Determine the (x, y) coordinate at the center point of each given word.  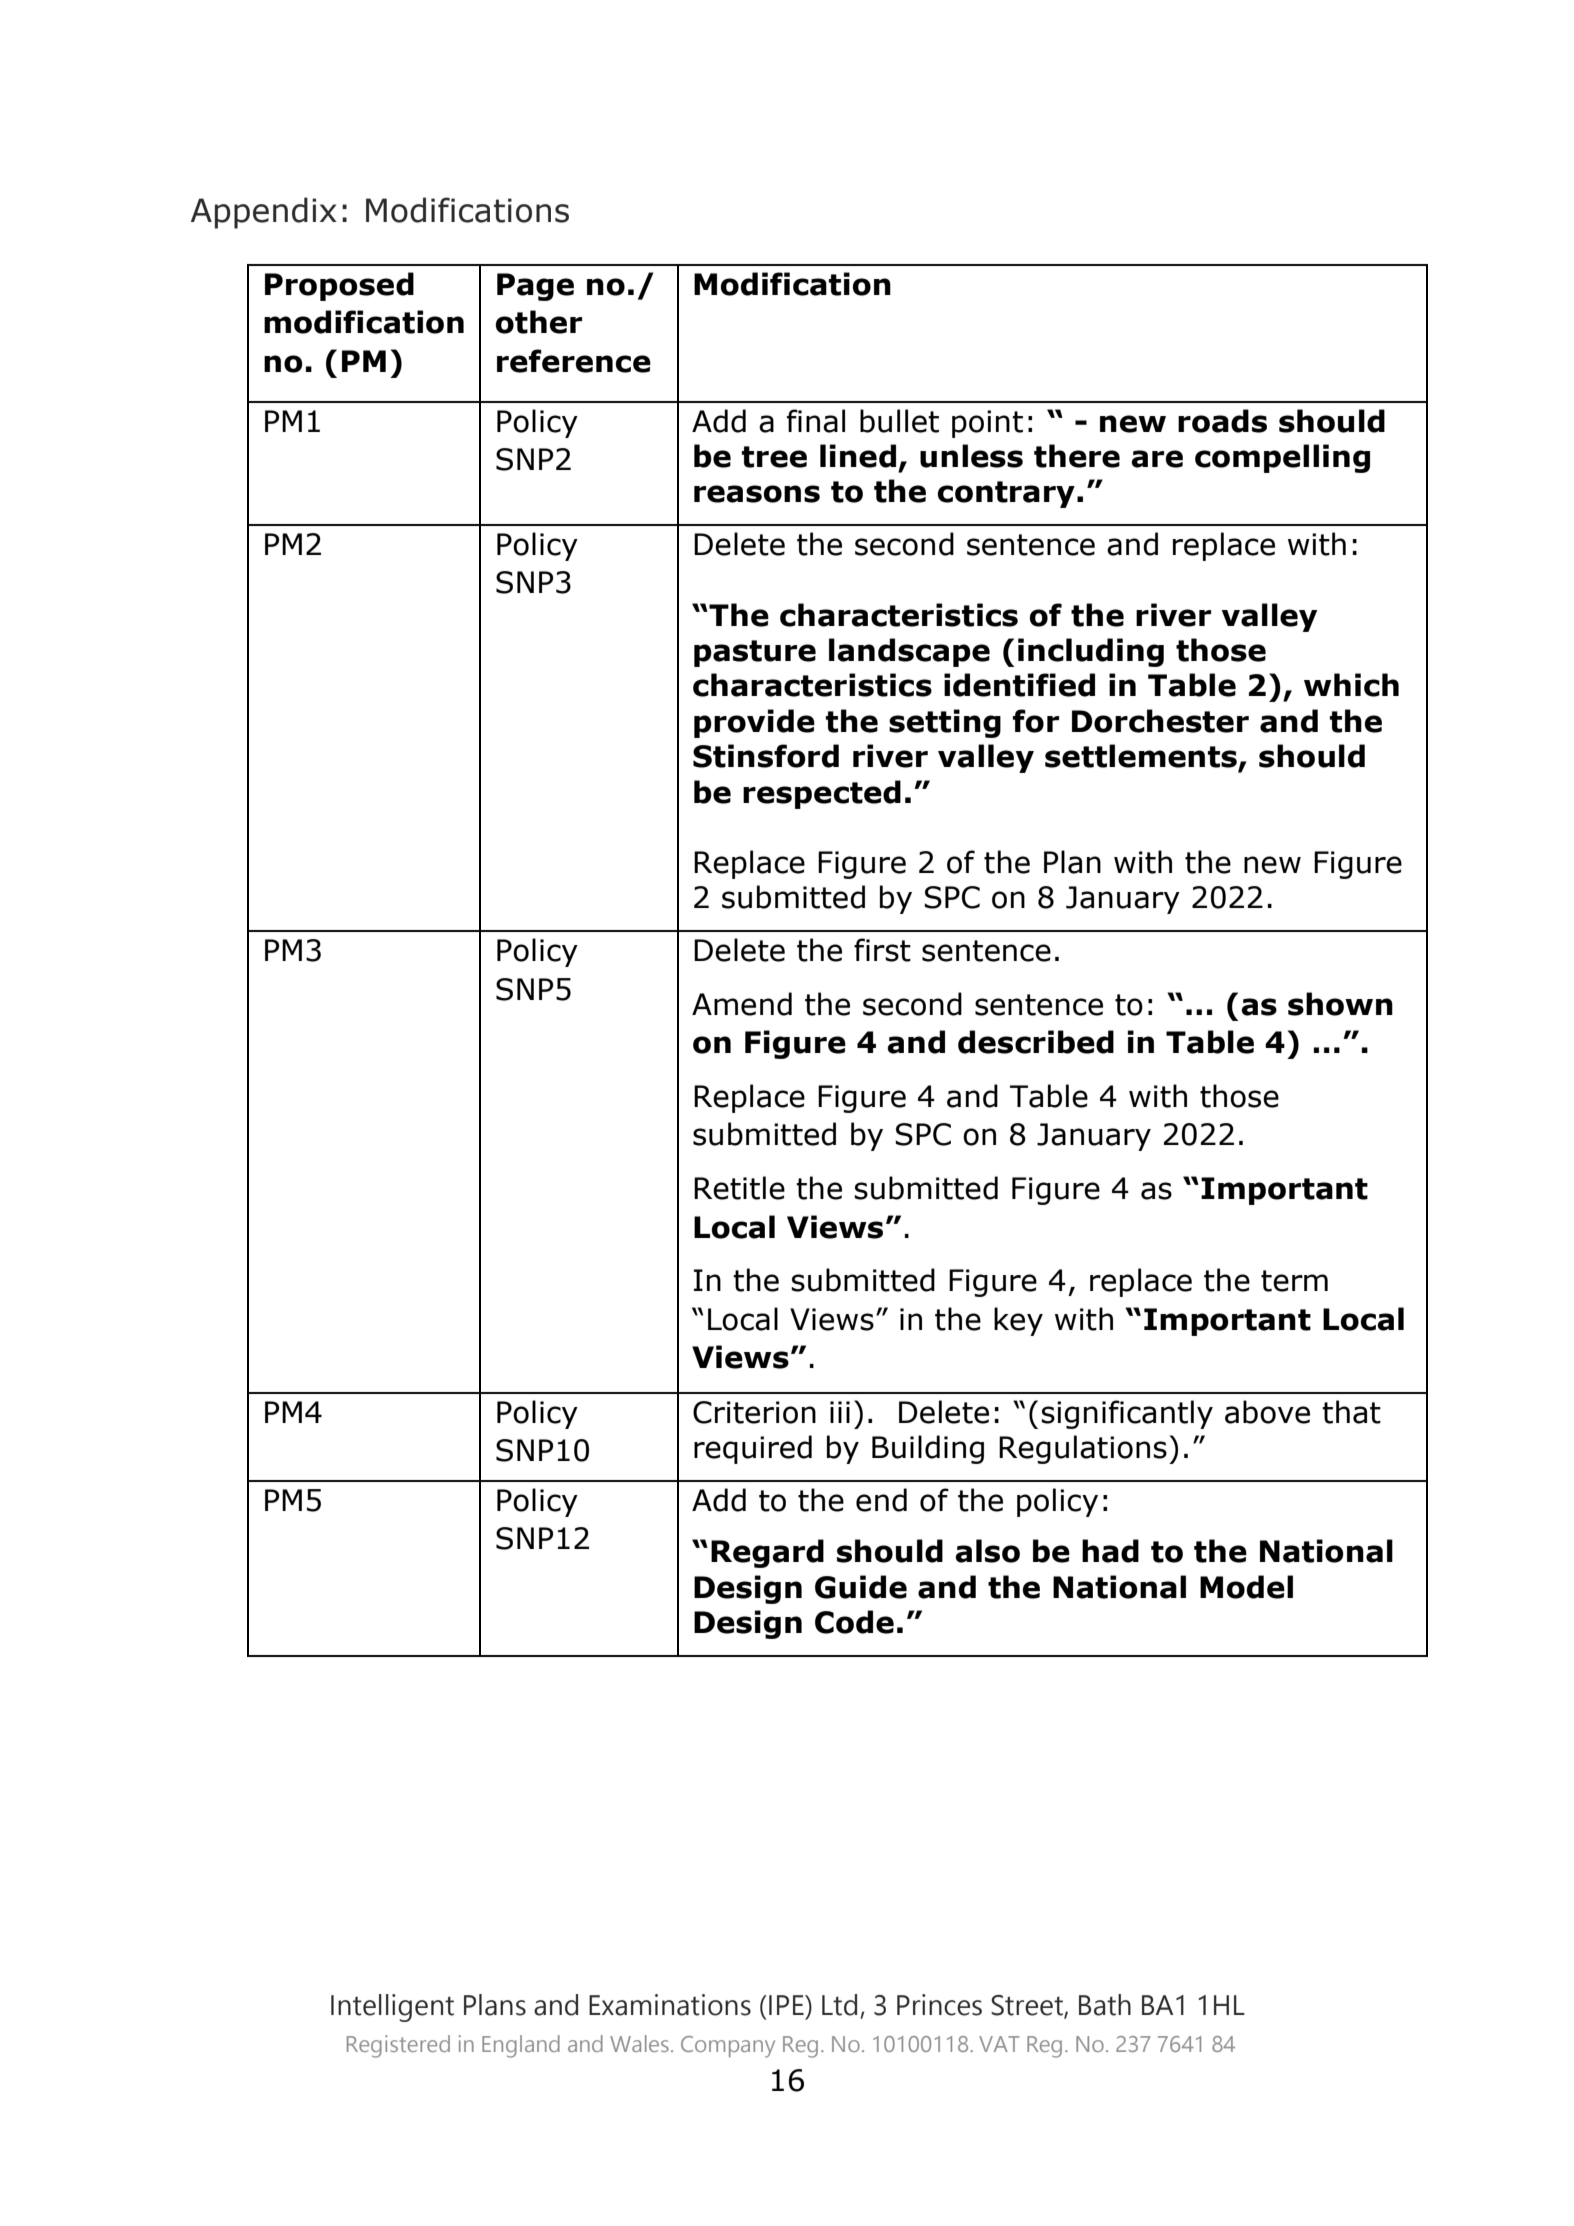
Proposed (339, 286)
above (1267, 1412)
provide (754, 723)
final (816, 421)
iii (840, 1412)
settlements (1141, 756)
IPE (787, 2005)
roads (1222, 421)
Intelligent (392, 2008)
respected (822, 794)
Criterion (754, 1412)
